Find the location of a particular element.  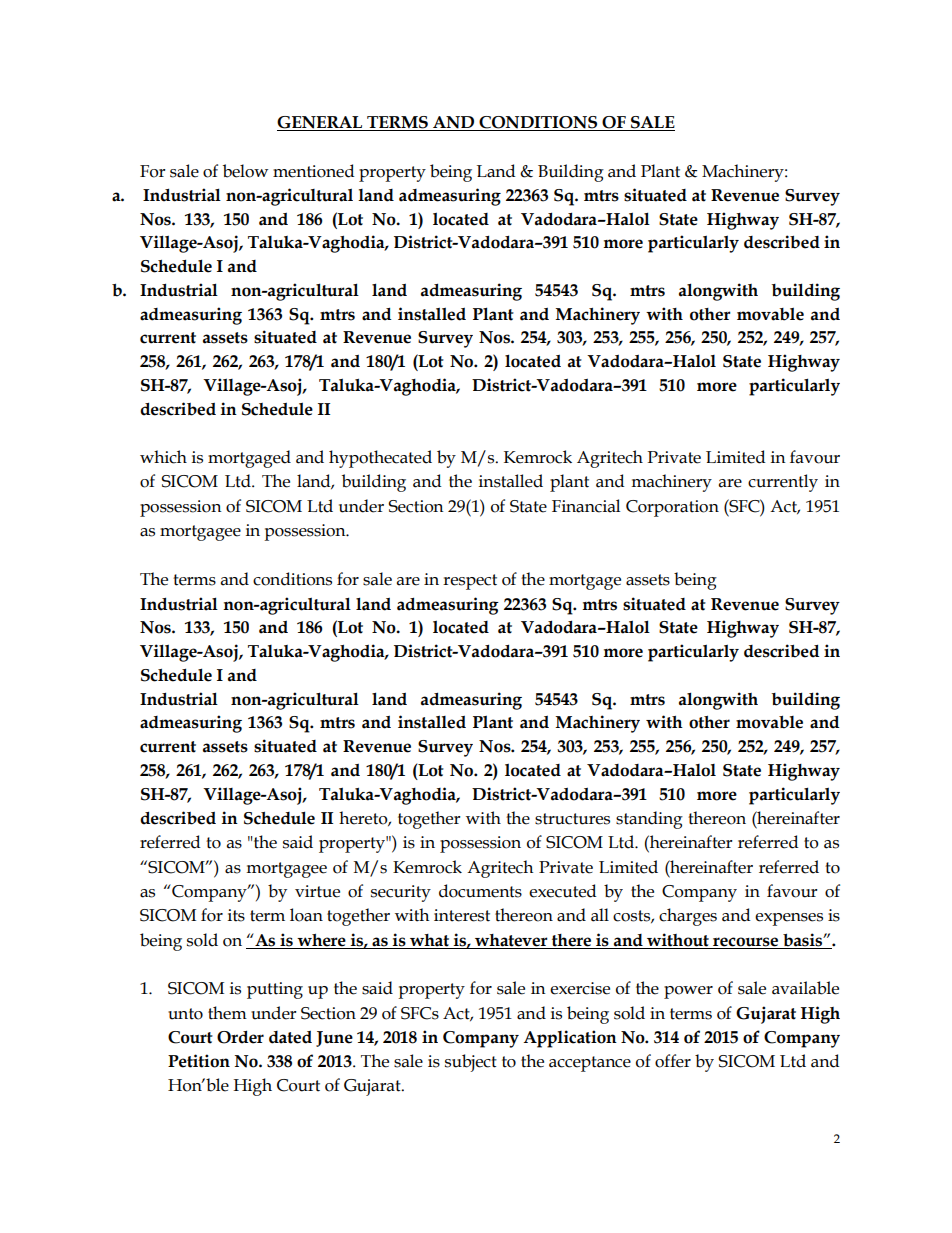

offer is located at coordinates (673, 1061).
